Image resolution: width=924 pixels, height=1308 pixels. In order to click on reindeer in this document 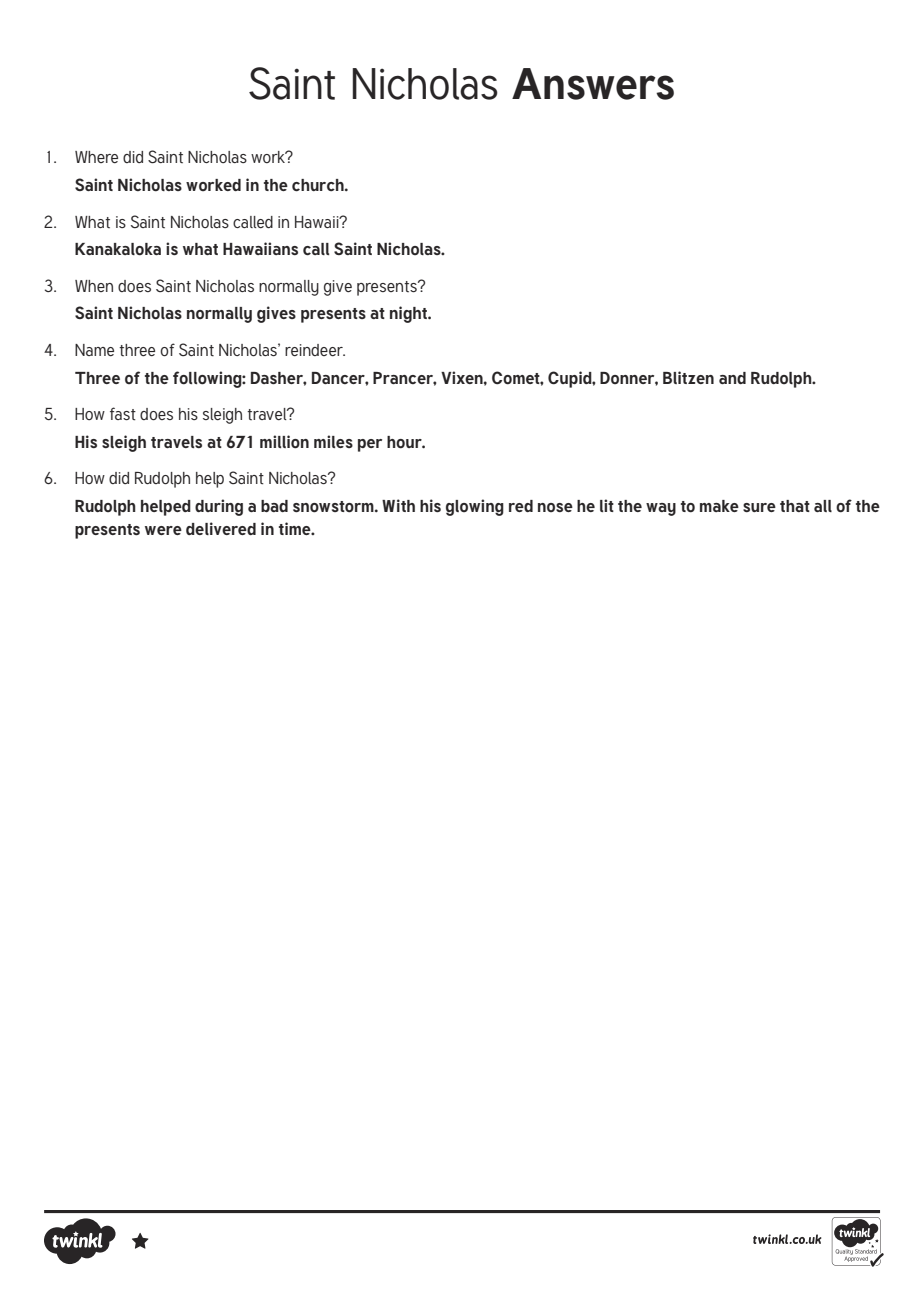, I will do `click(315, 350)`.
